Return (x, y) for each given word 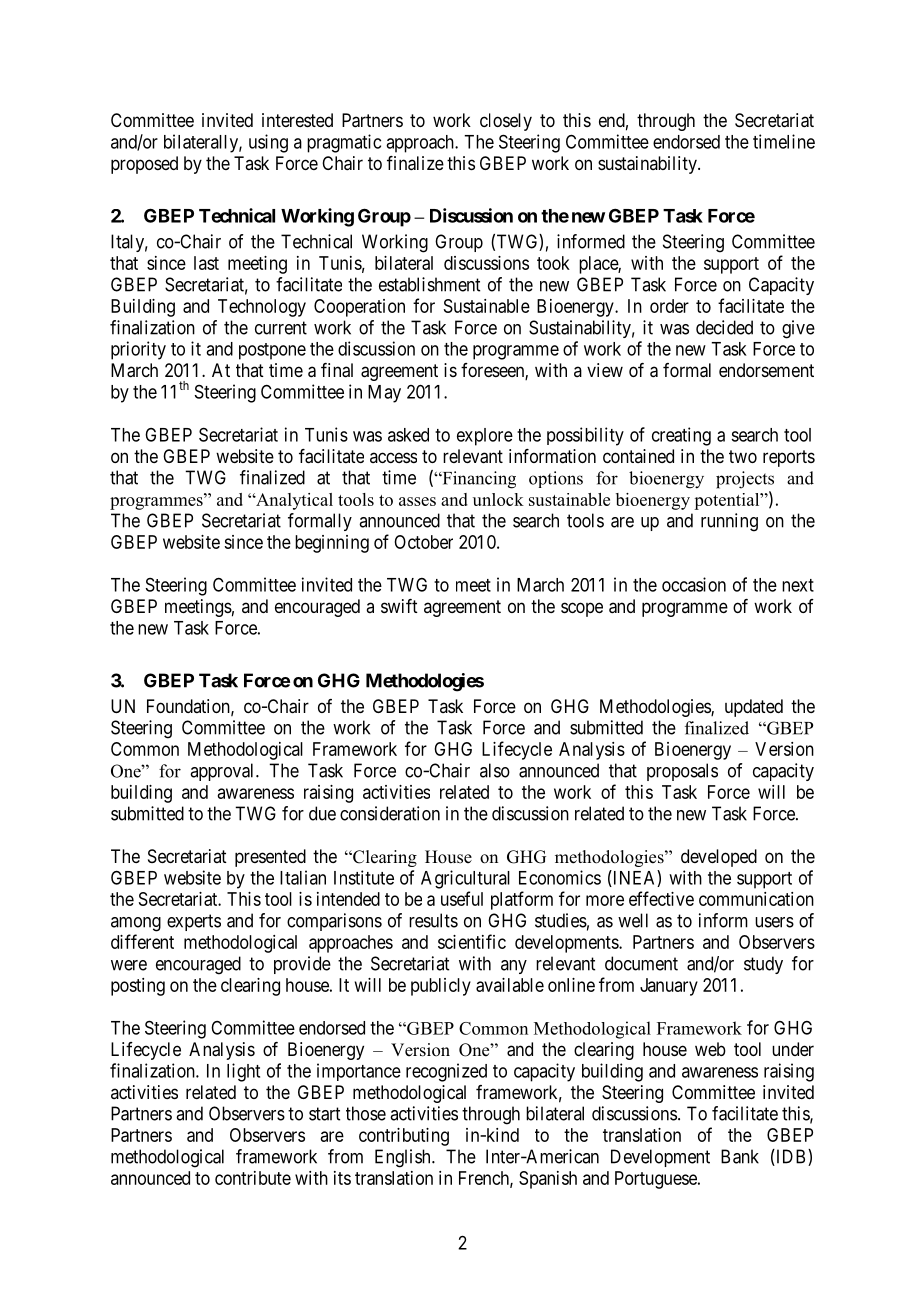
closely (506, 122)
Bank (740, 1156)
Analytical (293, 501)
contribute (253, 1178)
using (268, 143)
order (669, 306)
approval (223, 772)
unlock (498, 499)
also (495, 770)
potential (728, 501)
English (404, 1158)
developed (719, 858)
